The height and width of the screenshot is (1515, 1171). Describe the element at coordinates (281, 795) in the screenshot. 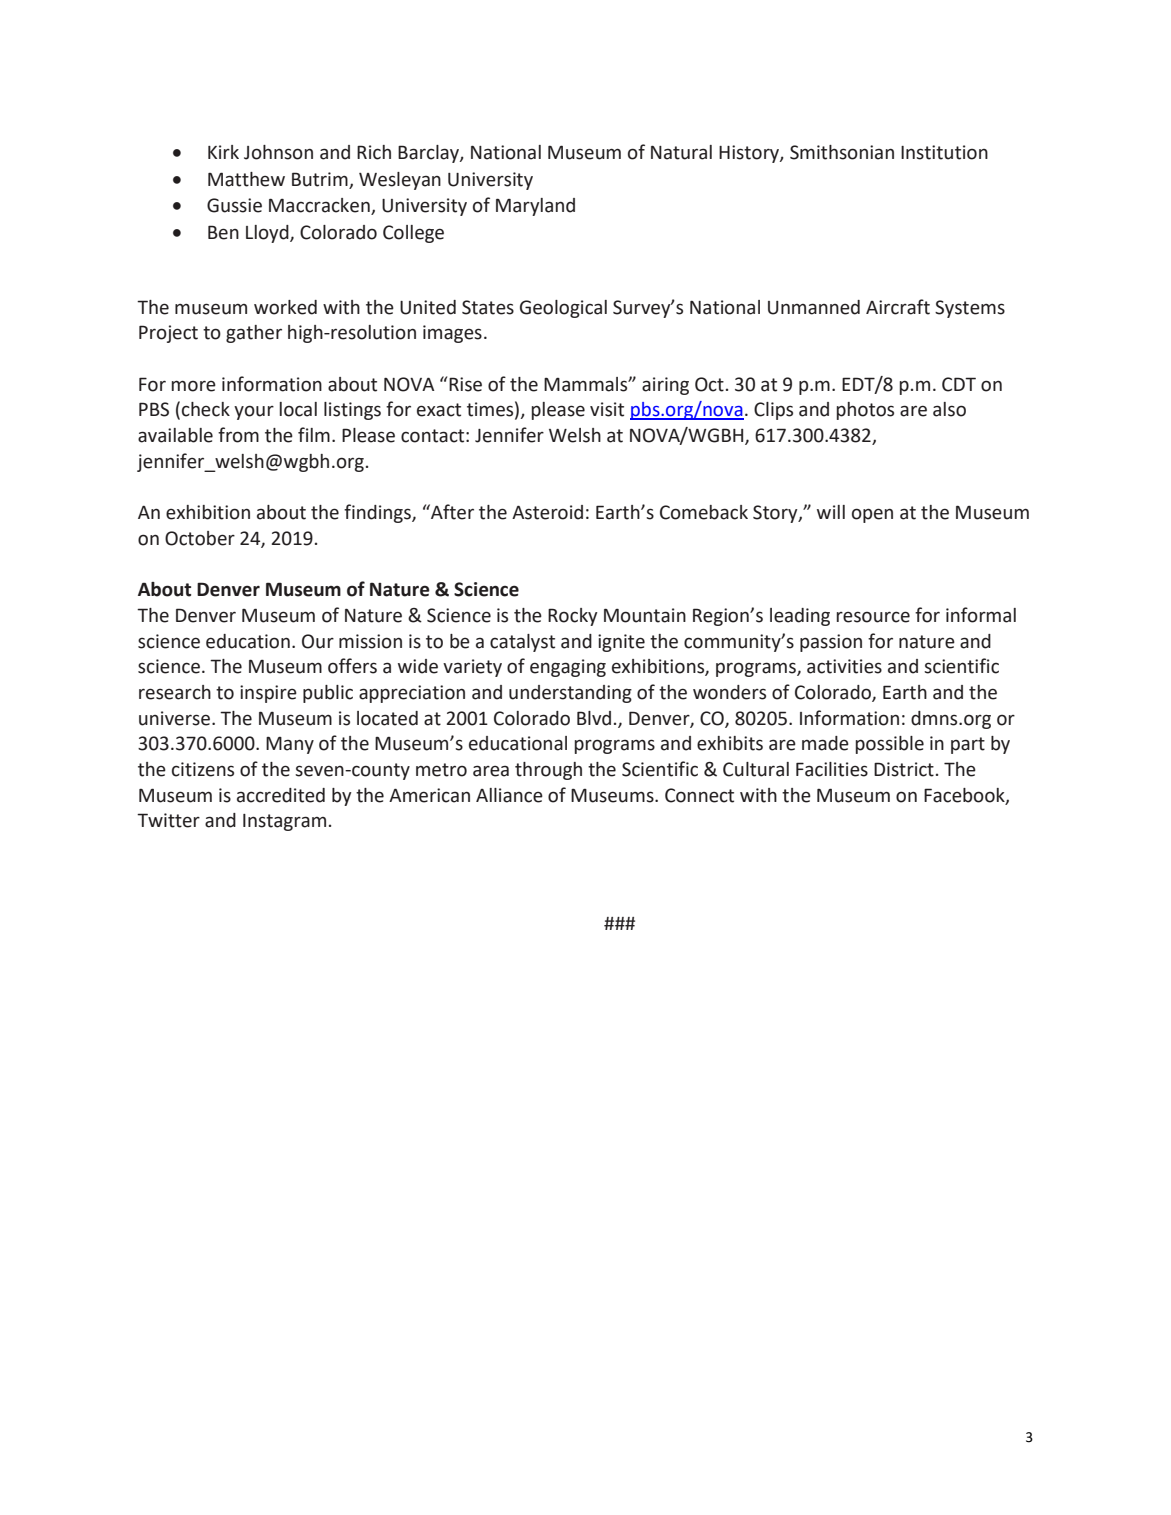

I see `accredited` at that location.
